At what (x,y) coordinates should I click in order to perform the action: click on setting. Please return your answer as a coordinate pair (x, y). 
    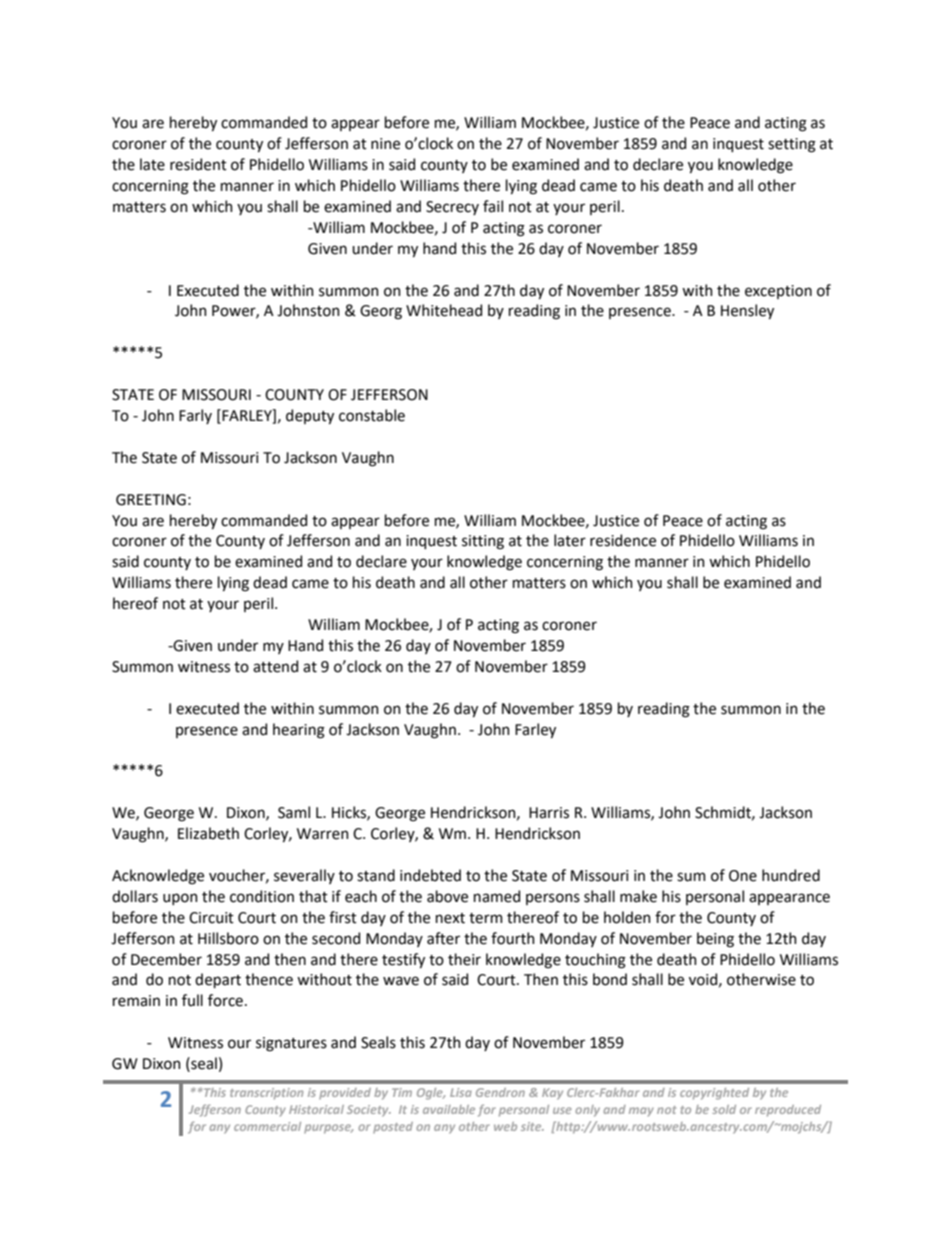
    Looking at the image, I should click on (792, 145).
